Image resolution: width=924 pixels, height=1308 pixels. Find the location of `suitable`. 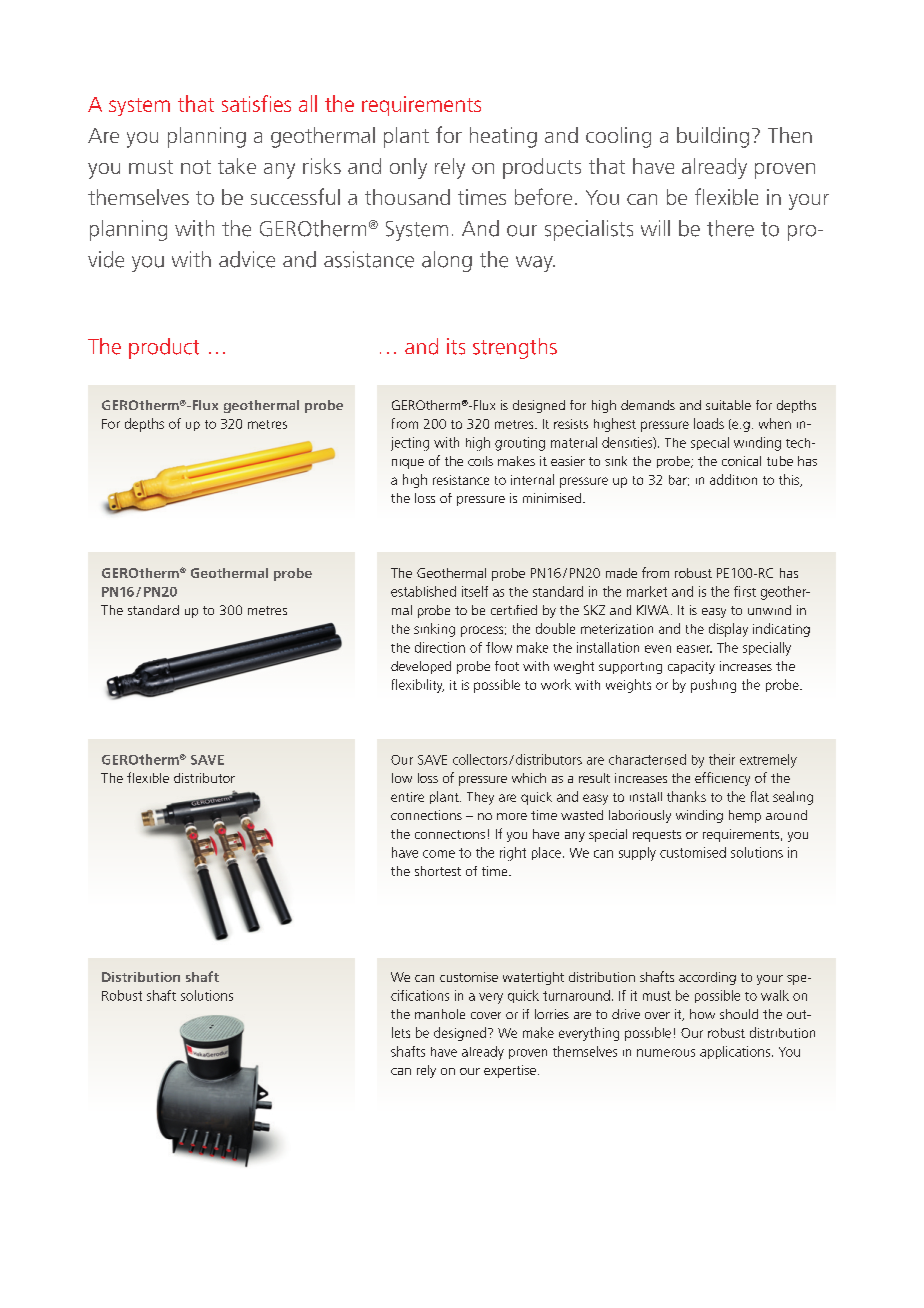

suitable is located at coordinates (728, 405).
